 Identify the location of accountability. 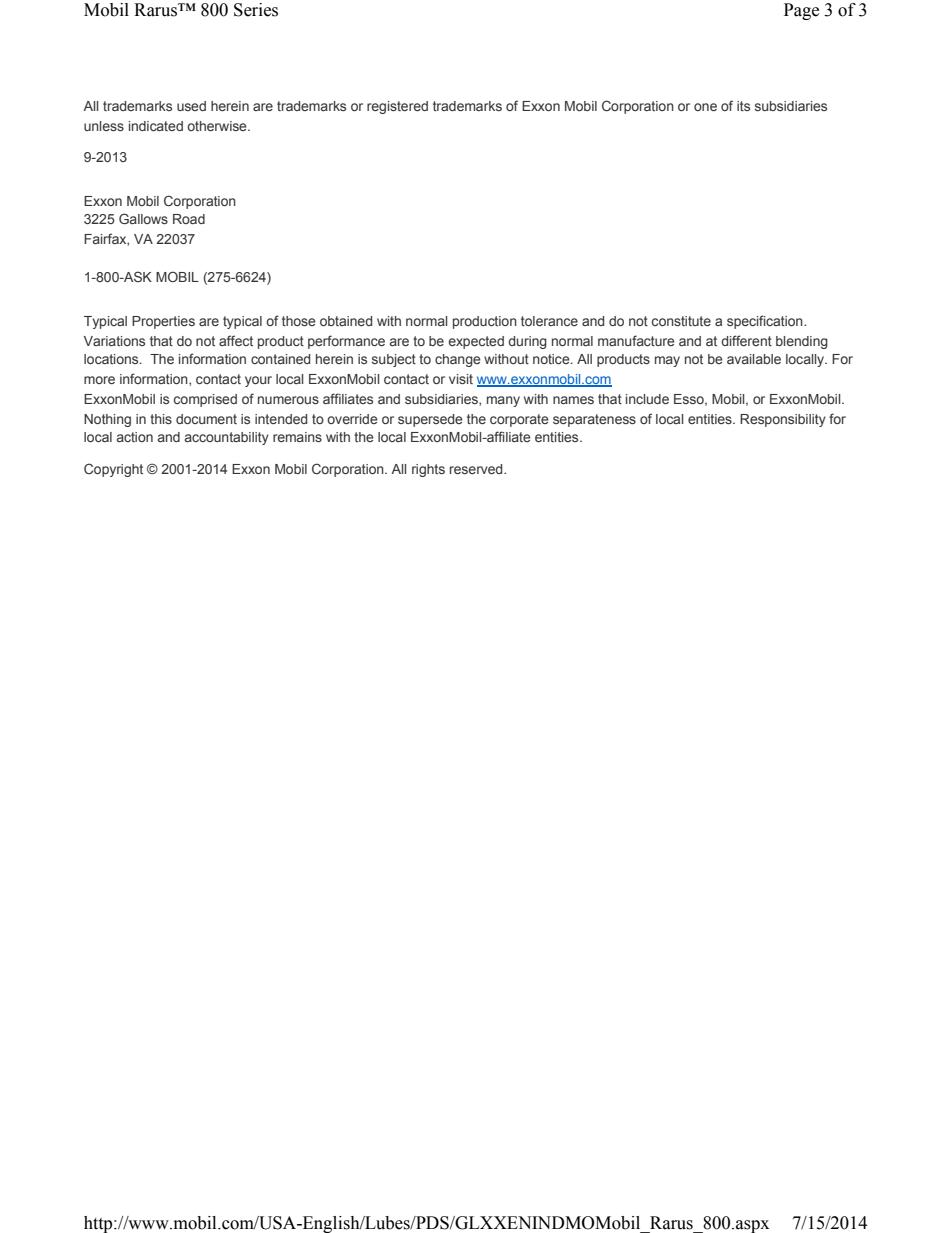
(227, 438).
